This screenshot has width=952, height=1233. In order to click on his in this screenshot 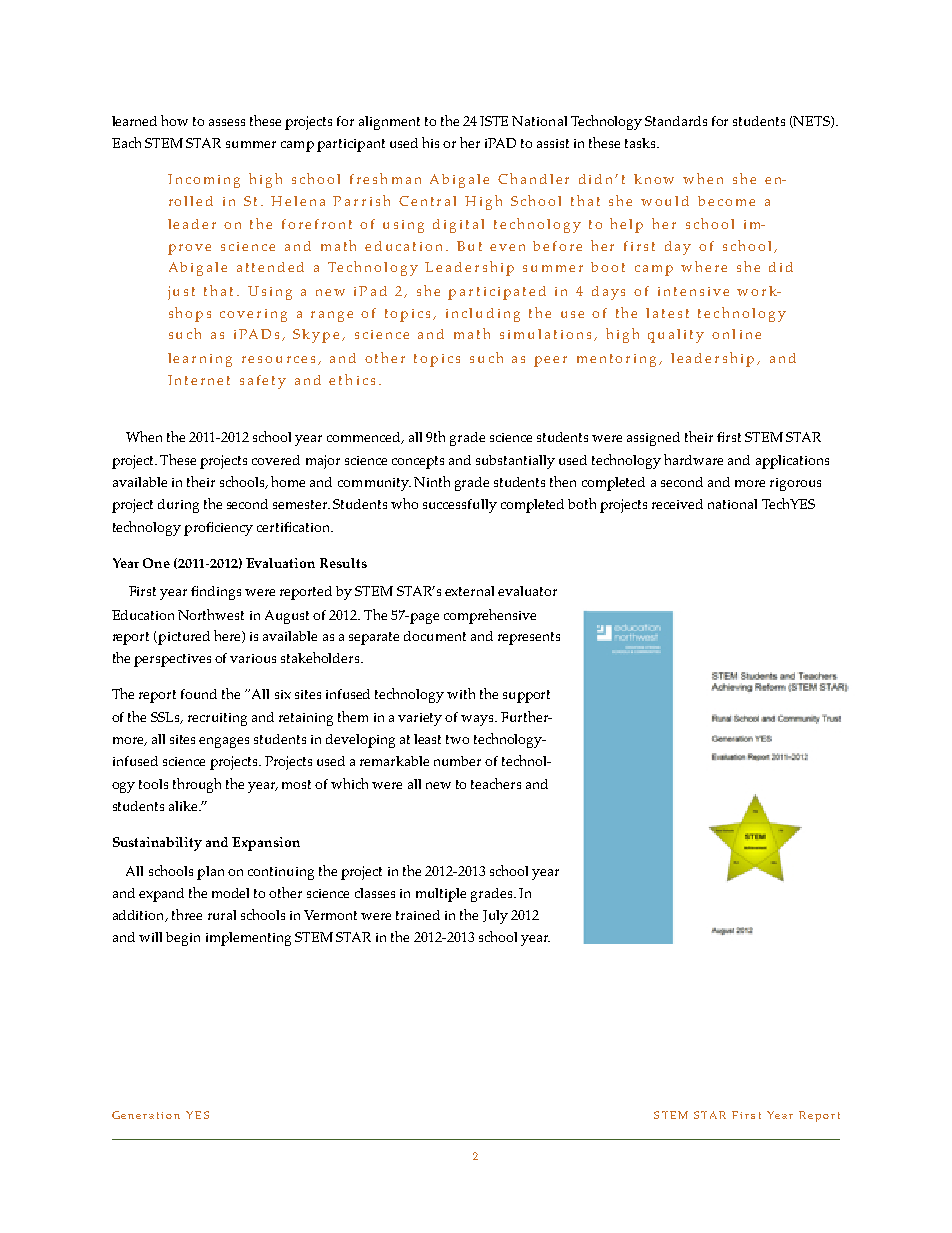, I will do `click(430, 142)`.
